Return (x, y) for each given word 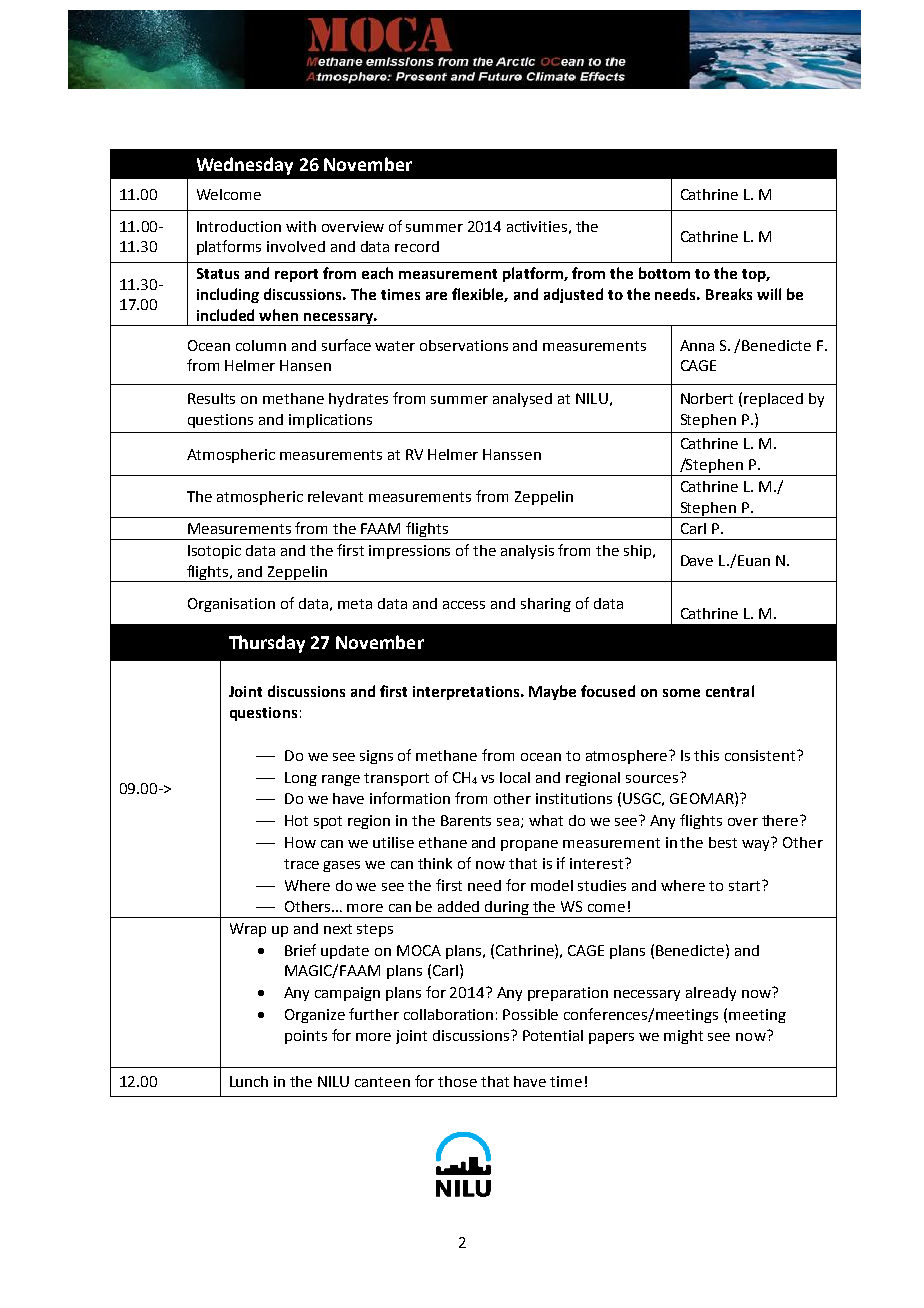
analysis (527, 552)
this (706, 755)
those (457, 1081)
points (306, 1037)
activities (537, 226)
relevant (335, 496)
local (515, 777)
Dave (697, 560)
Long (301, 779)
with (301, 226)
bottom (664, 273)
